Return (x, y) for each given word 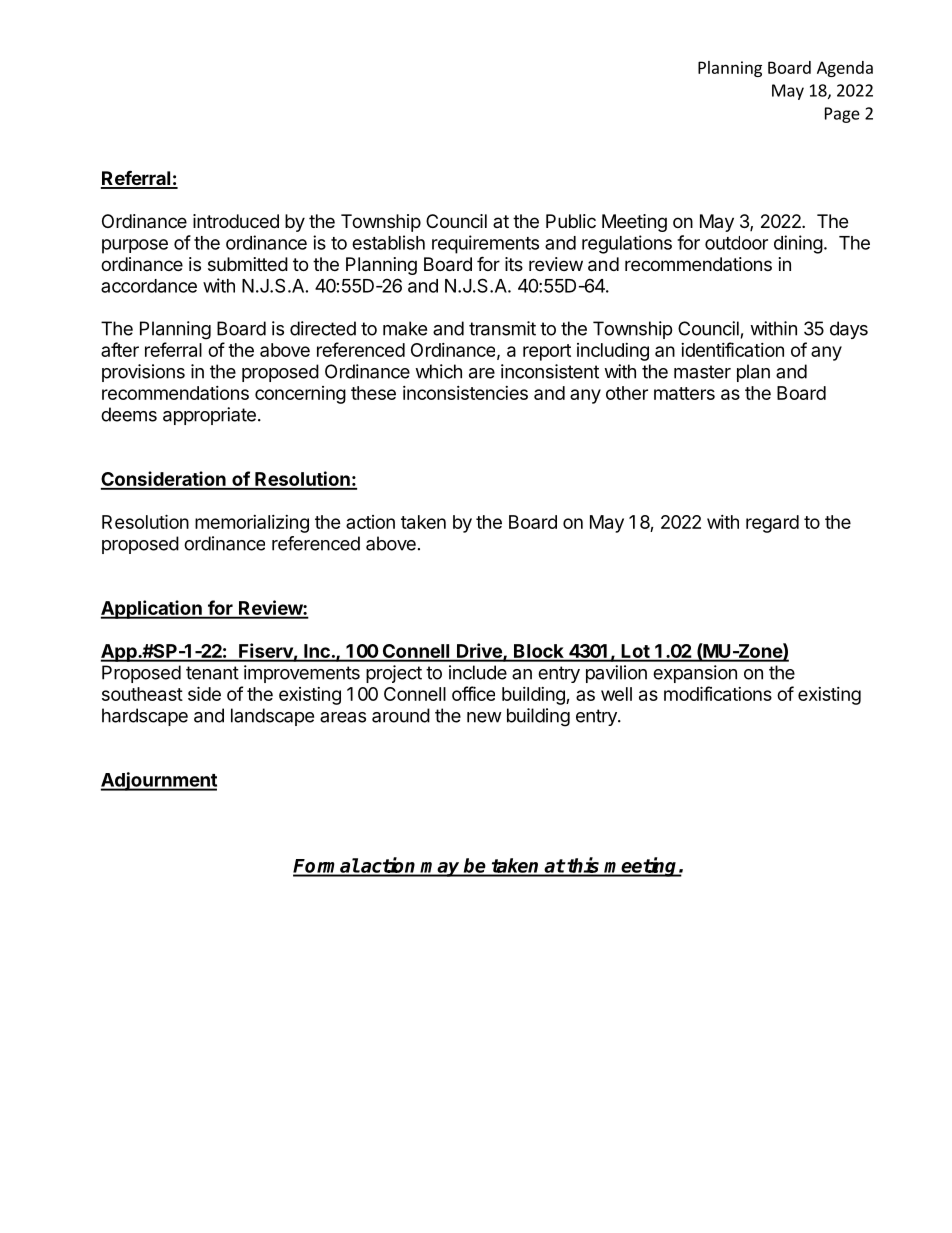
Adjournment (159, 781)
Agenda (845, 69)
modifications (718, 693)
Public (571, 221)
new (484, 717)
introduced (236, 221)
